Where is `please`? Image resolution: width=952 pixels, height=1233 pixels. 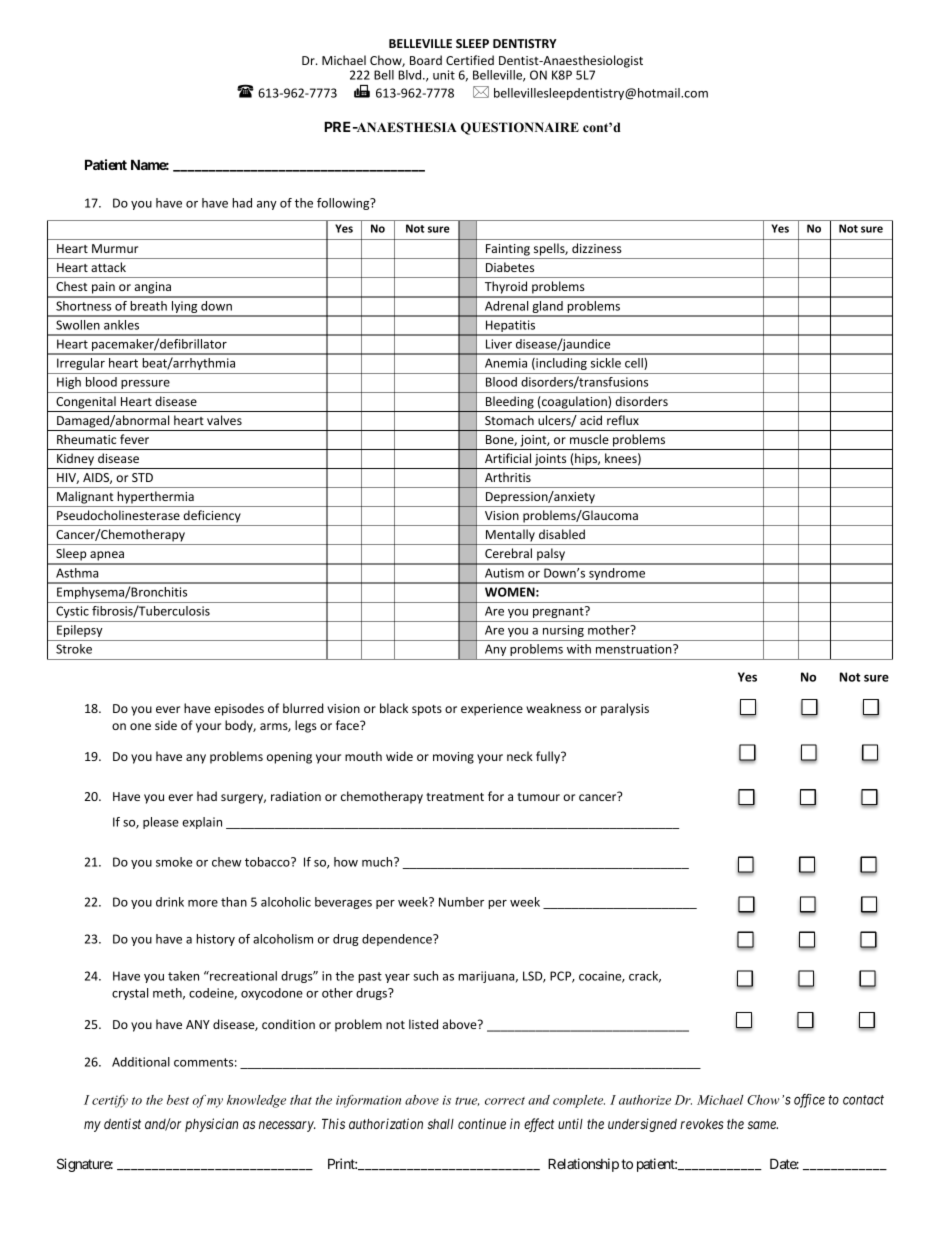 please is located at coordinates (161, 823).
